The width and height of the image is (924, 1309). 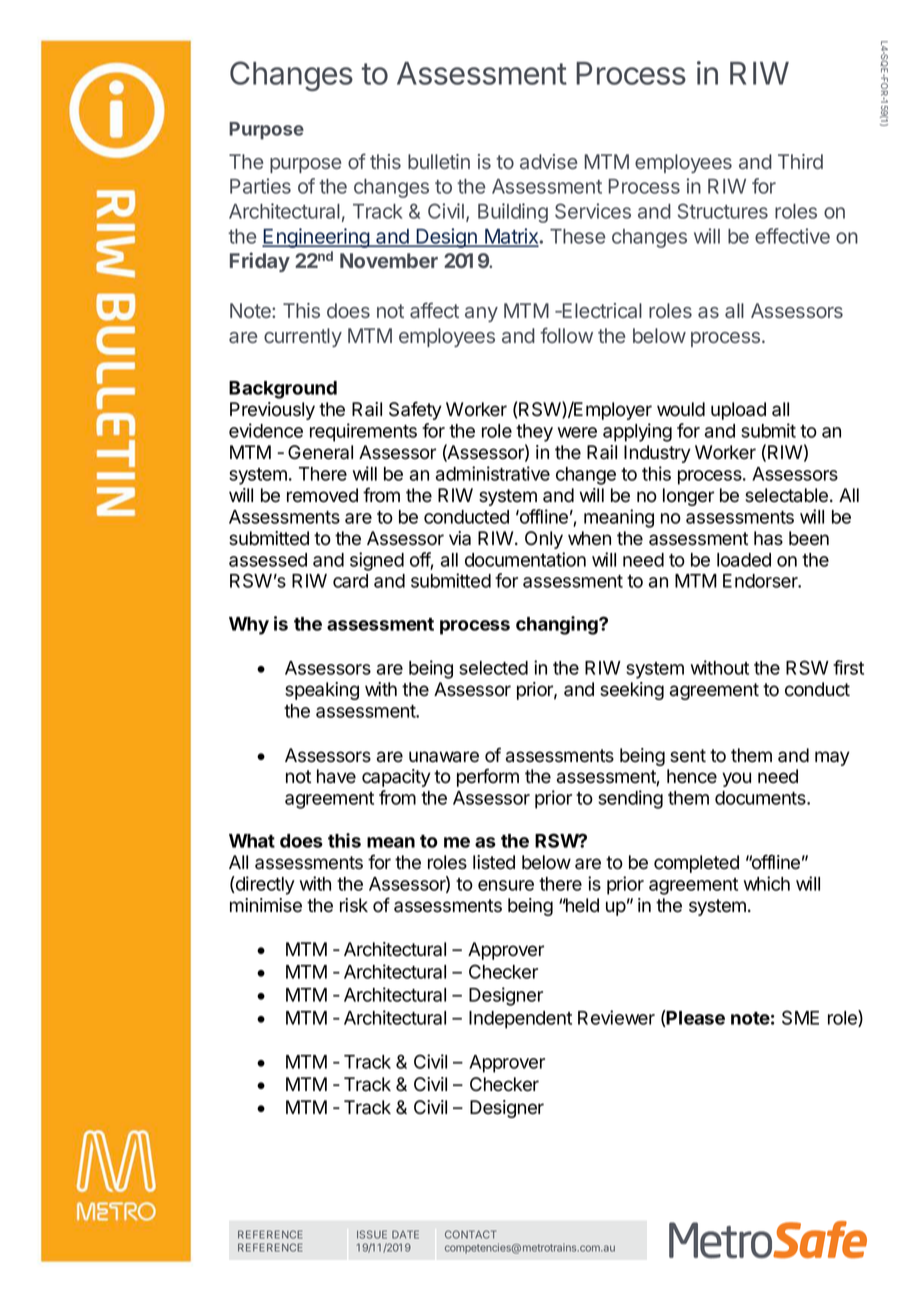 I want to click on ISSUE, so click(x=372, y=1234).
